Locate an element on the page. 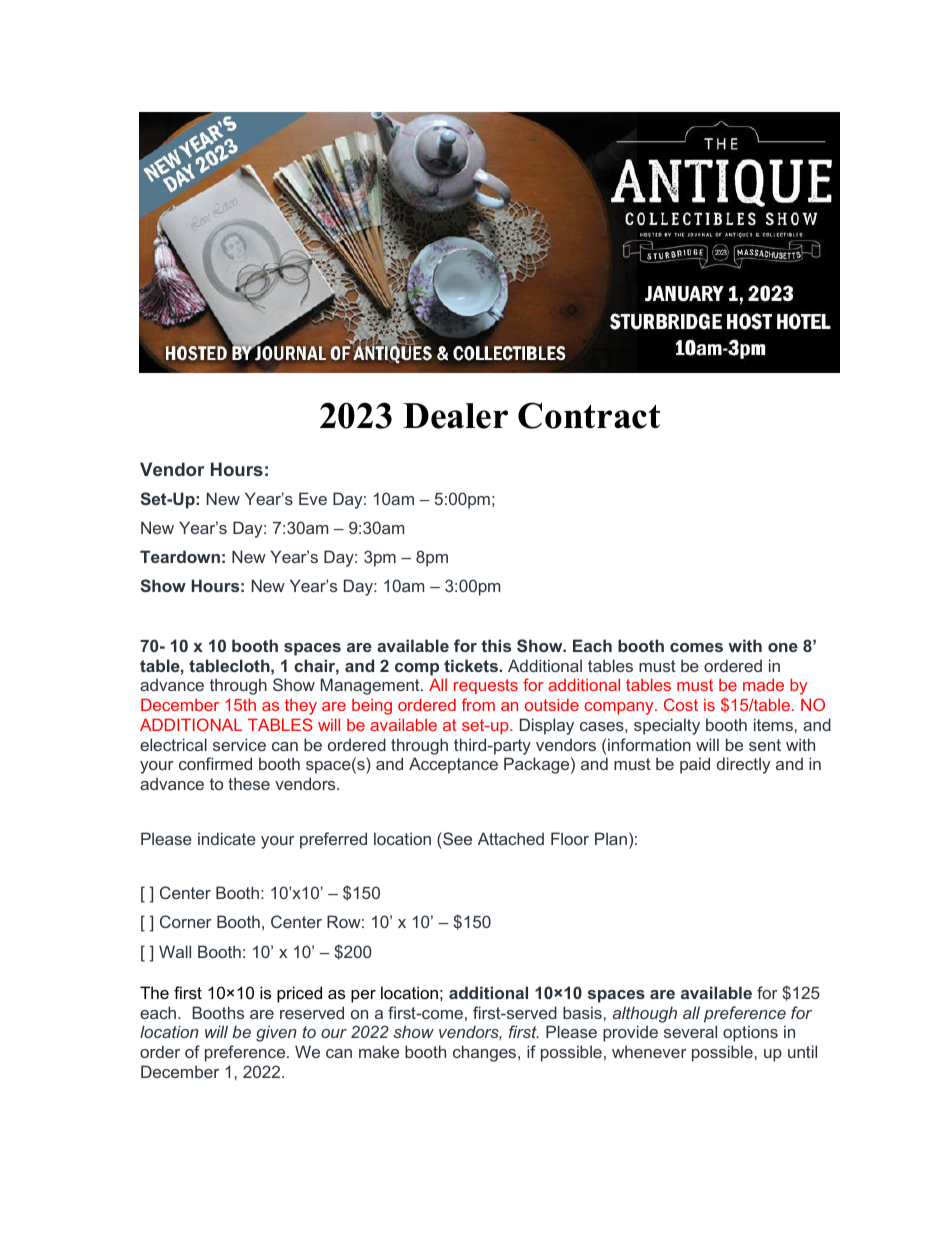 This document has width=952, height=1233. changes is located at coordinates (486, 1053).
